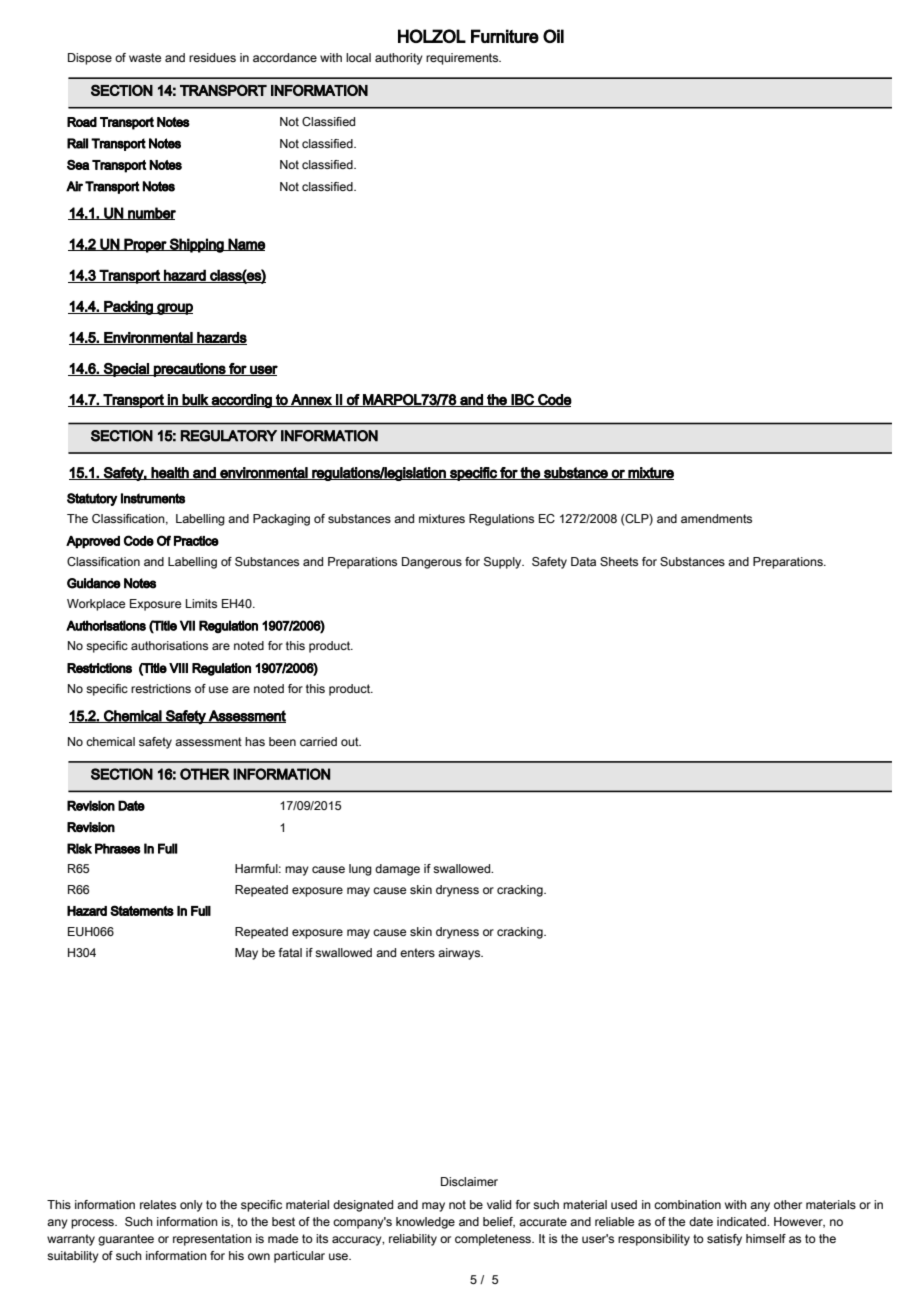 The height and width of the document is (1307, 924). I want to click on Oil, so click(553, 36).
